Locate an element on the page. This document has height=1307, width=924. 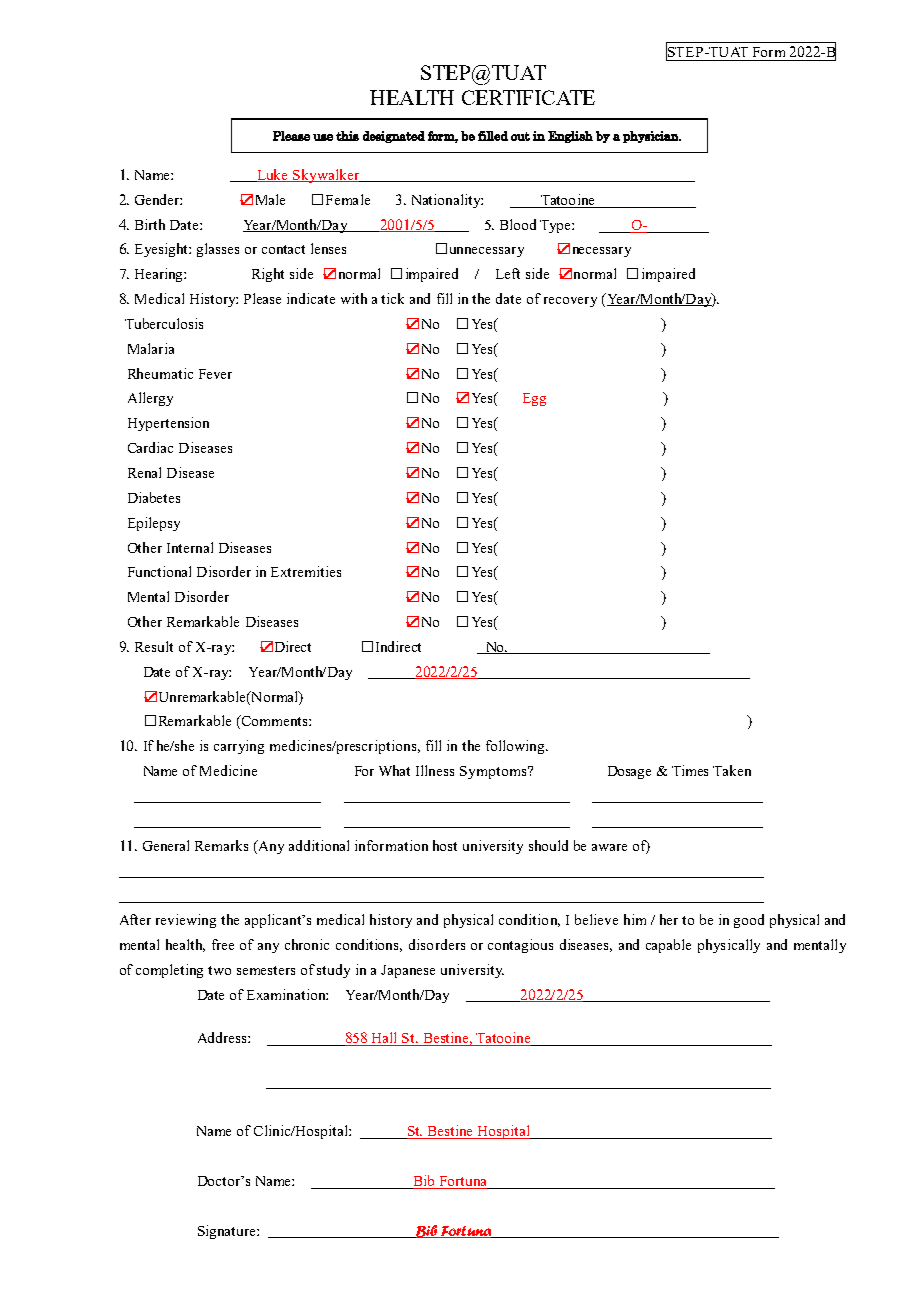
Luke is located at coordinates (273, 175).
